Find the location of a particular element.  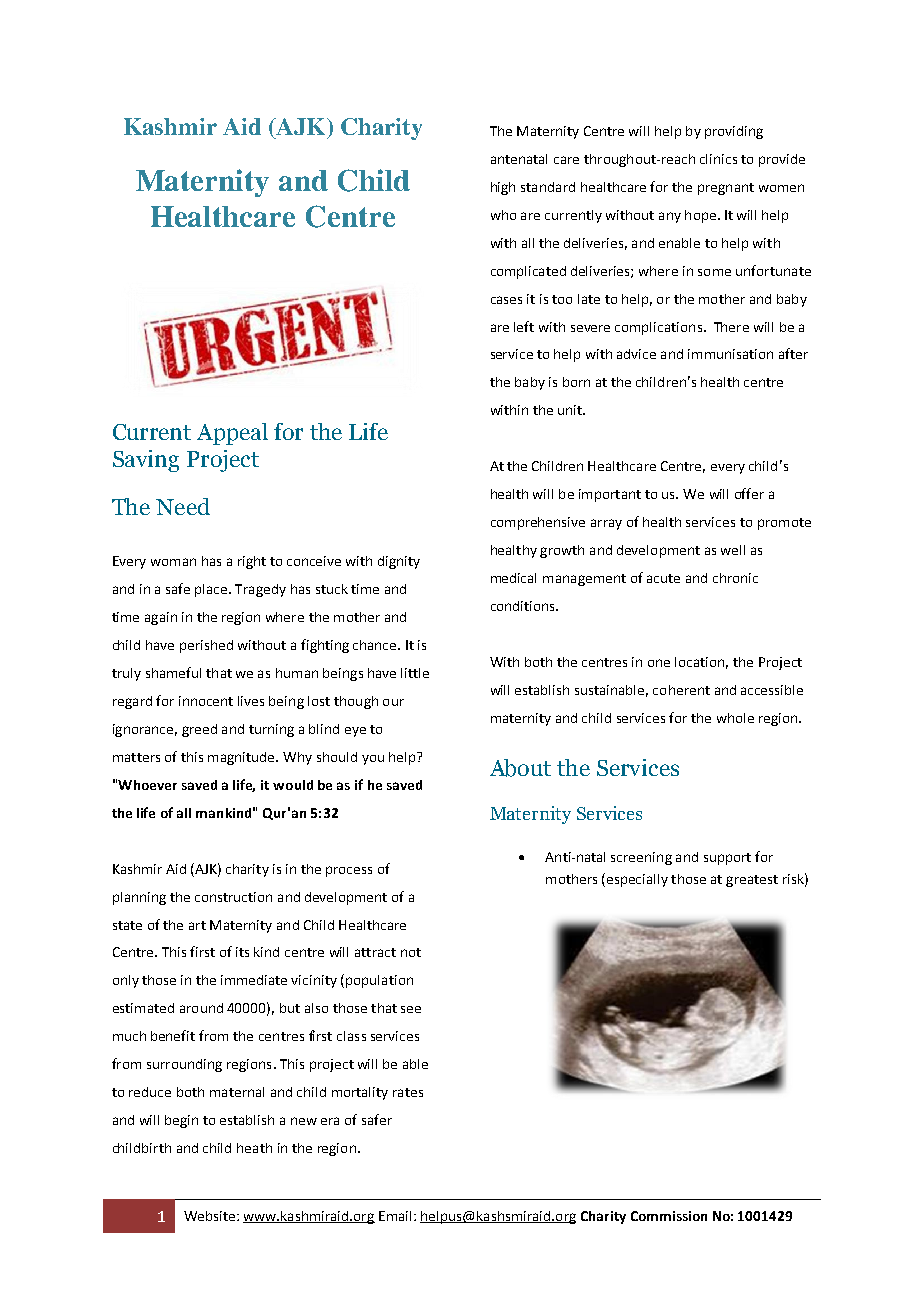

chronic is located at coordinates (735, 578).
